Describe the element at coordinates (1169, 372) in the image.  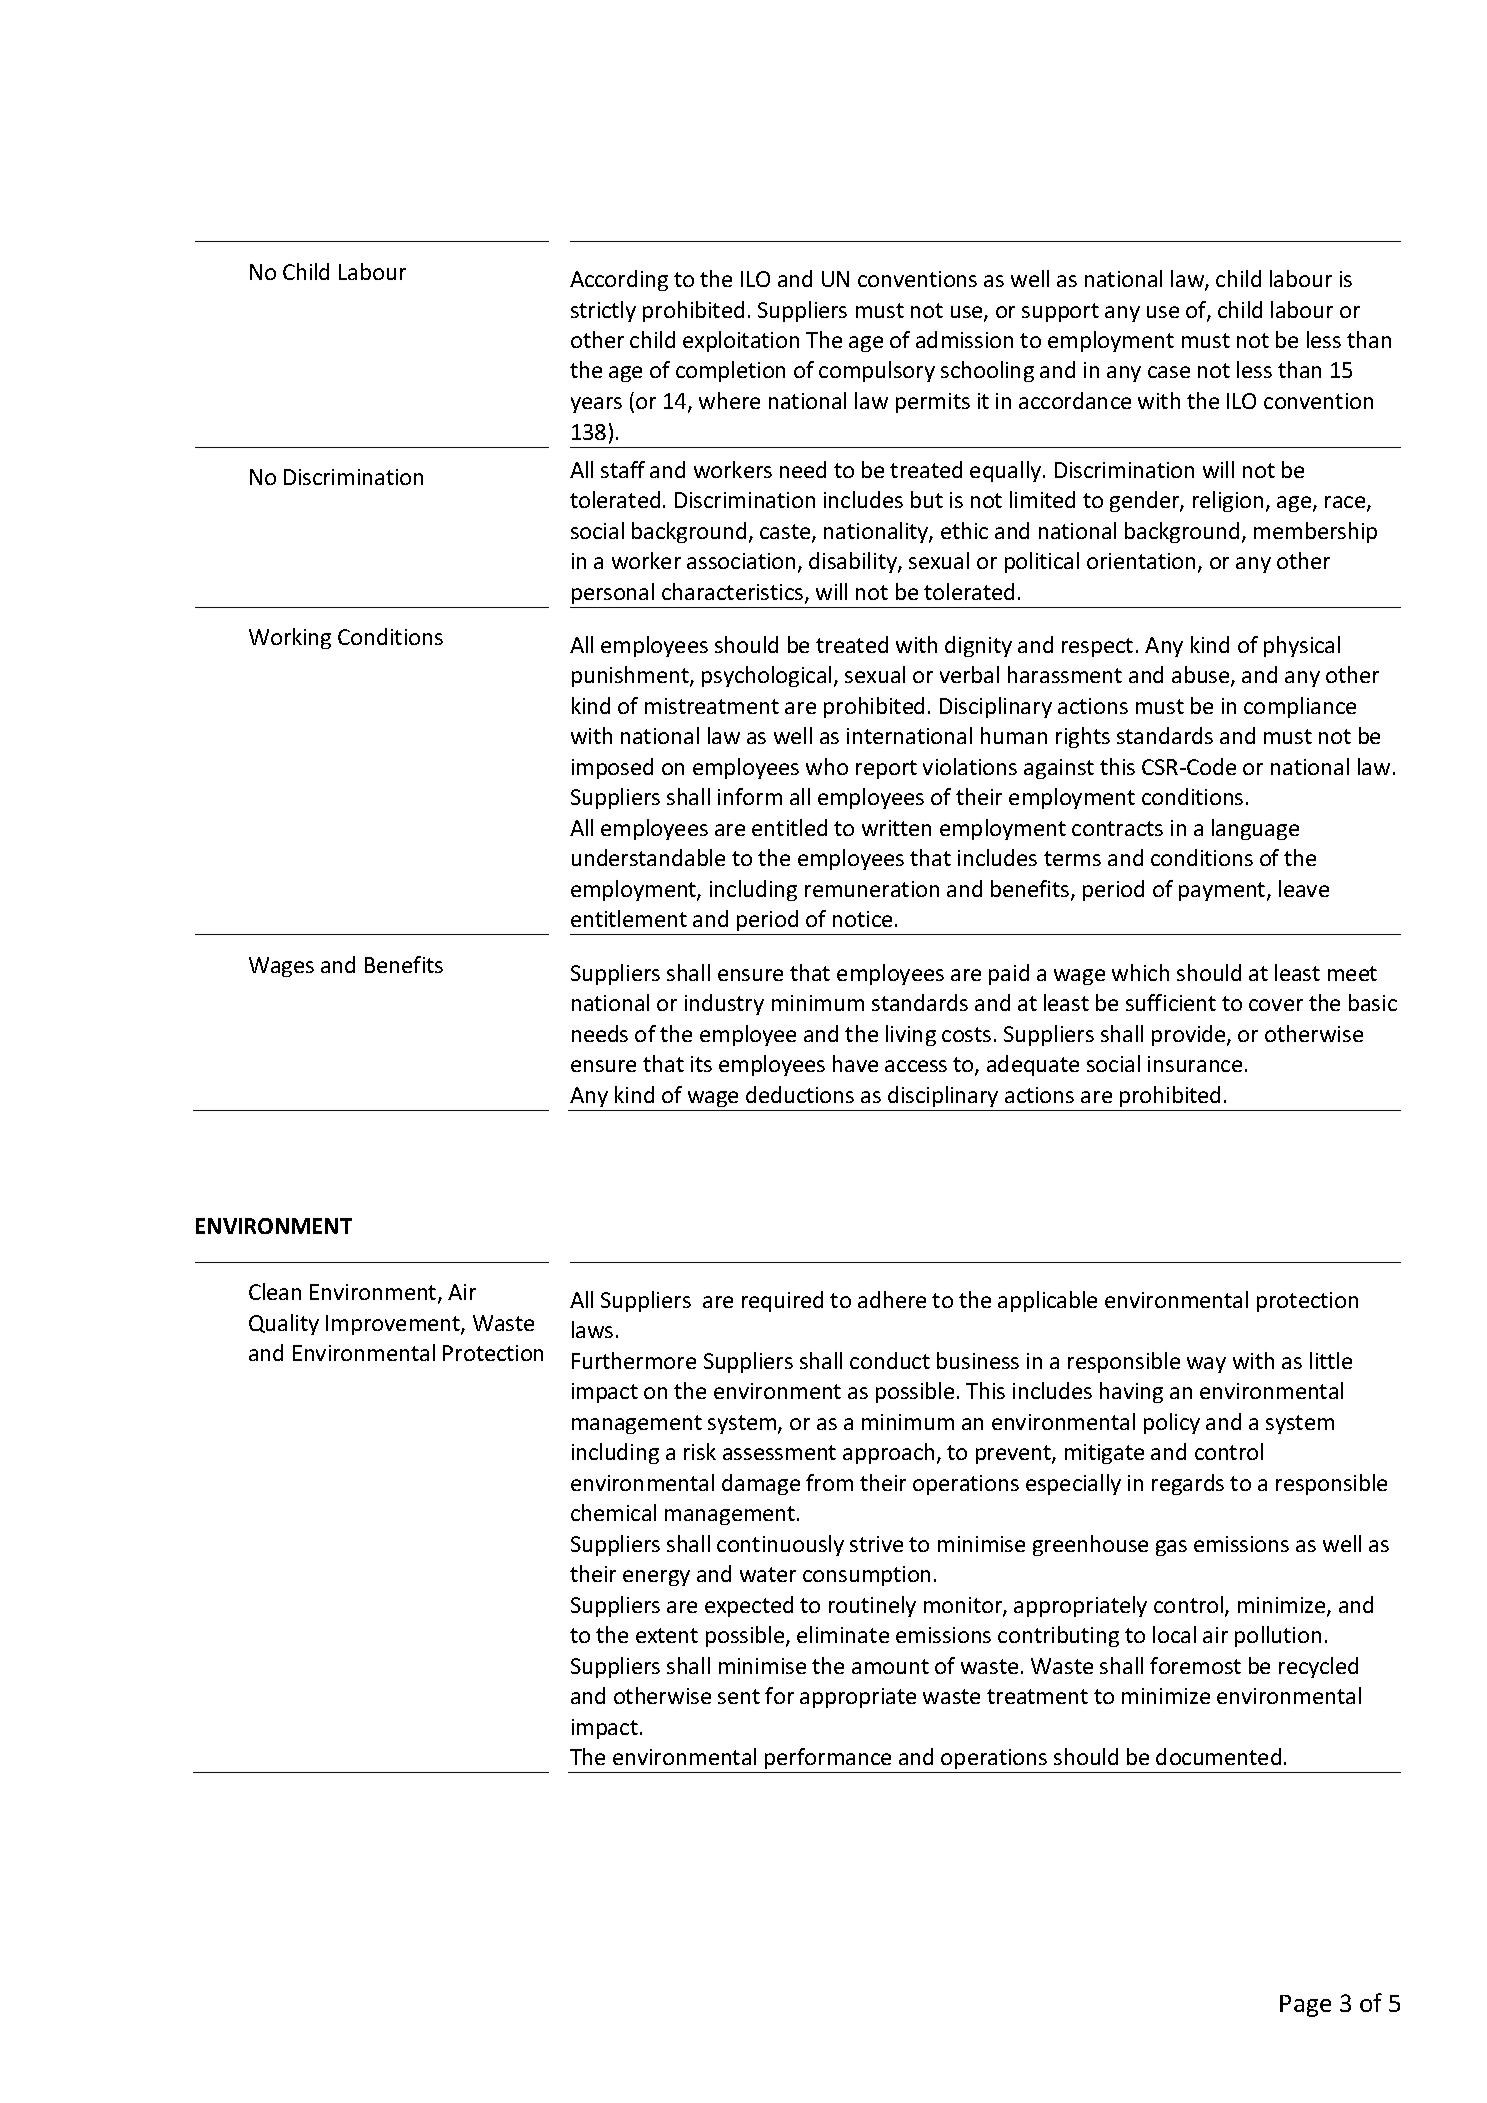
I see `case` at that location.
